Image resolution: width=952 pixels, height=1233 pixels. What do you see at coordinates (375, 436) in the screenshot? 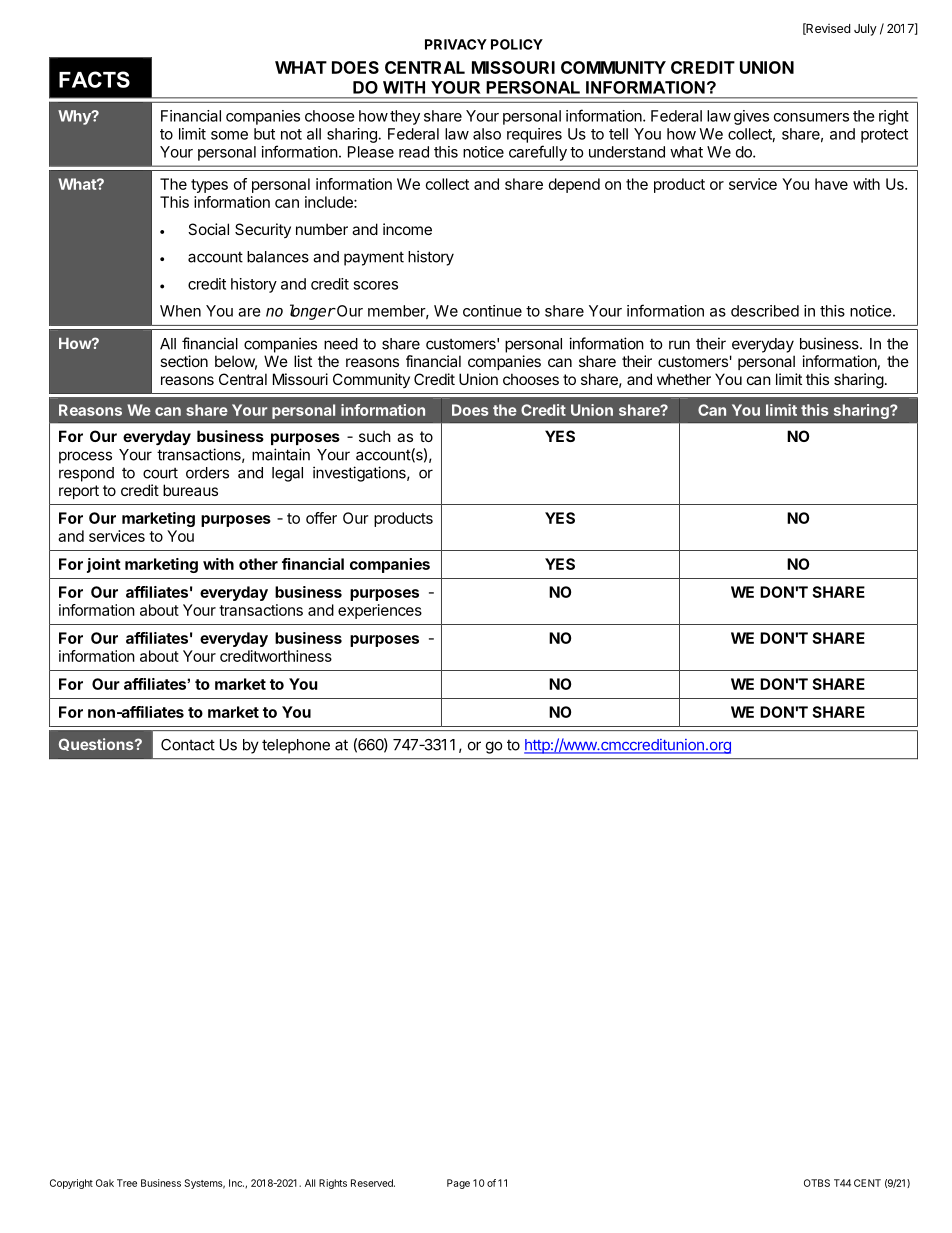
I see `such` at bounding box center [375, 436].
